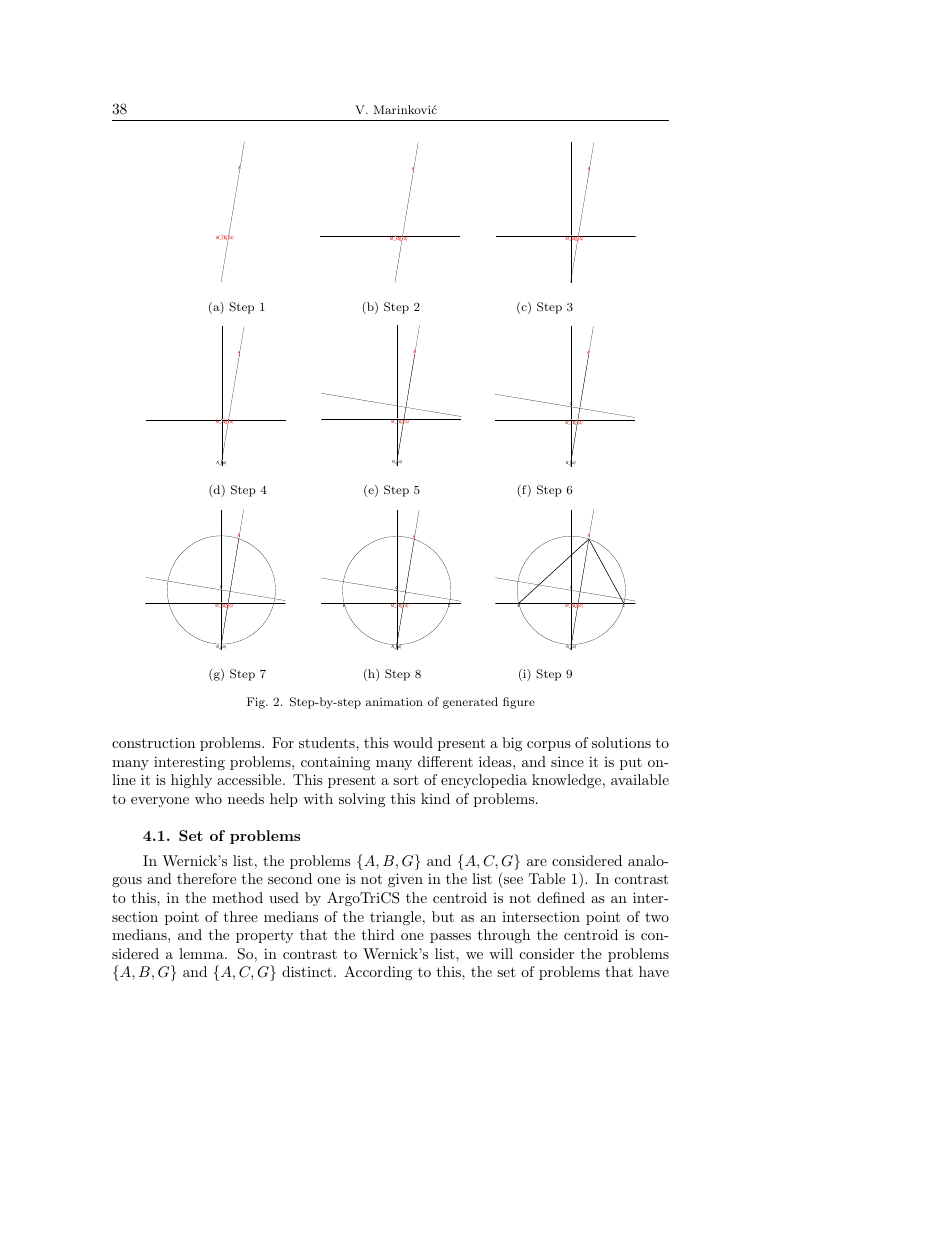 This screenshot has height=1233, width=952. Describe the element at coordinates (202, 953) in the screenshot. I see `lemma` at that location.
